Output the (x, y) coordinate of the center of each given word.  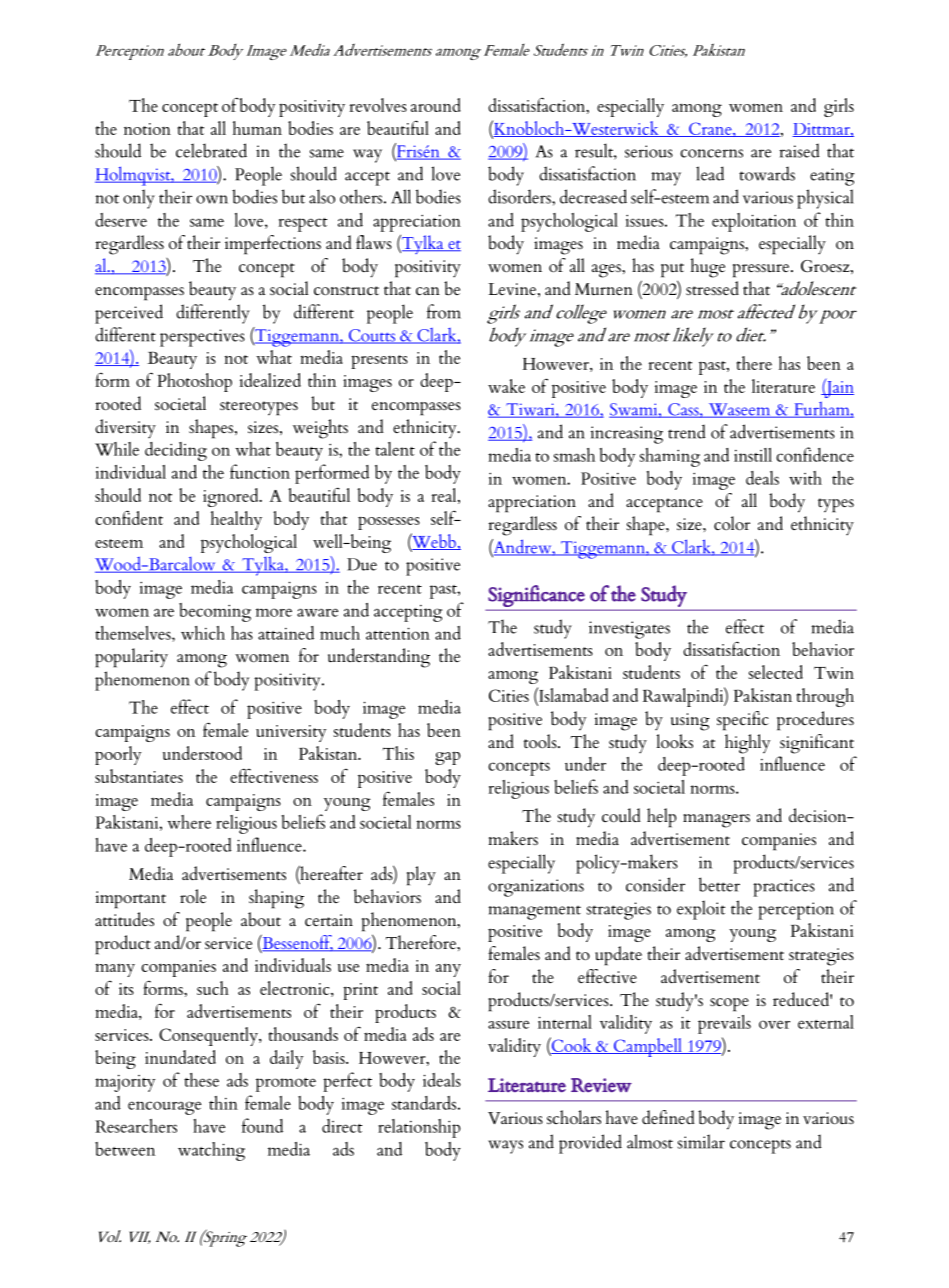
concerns (711, 153)
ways (505, 1147)
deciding (176, 451)
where (189, 822)
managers (716, 821)
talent (395, 449)
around (436, 105)
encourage (164, 1108)
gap (447, 758)
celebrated (211, 150)
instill (753, 455)
